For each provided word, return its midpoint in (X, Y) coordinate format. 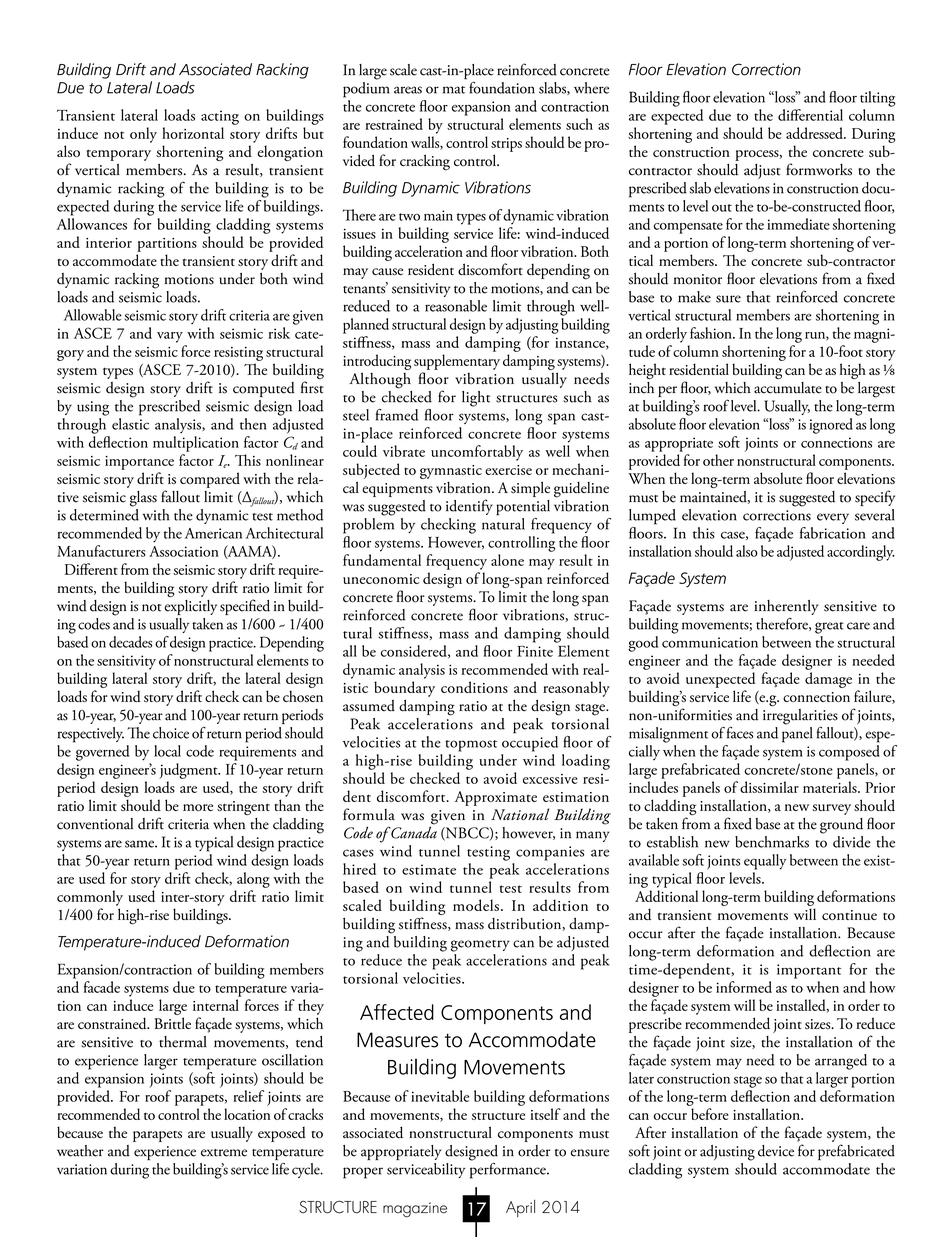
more (198, 807)
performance (509, 1169)
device (776, 1151)
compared (210, 480)
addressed (815, 133)
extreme (224, 1153)
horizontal (193, 133)
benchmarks (772, 842)
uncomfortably (477, 453)
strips (506, 145)
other (718, 460)
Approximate (496, 798)
